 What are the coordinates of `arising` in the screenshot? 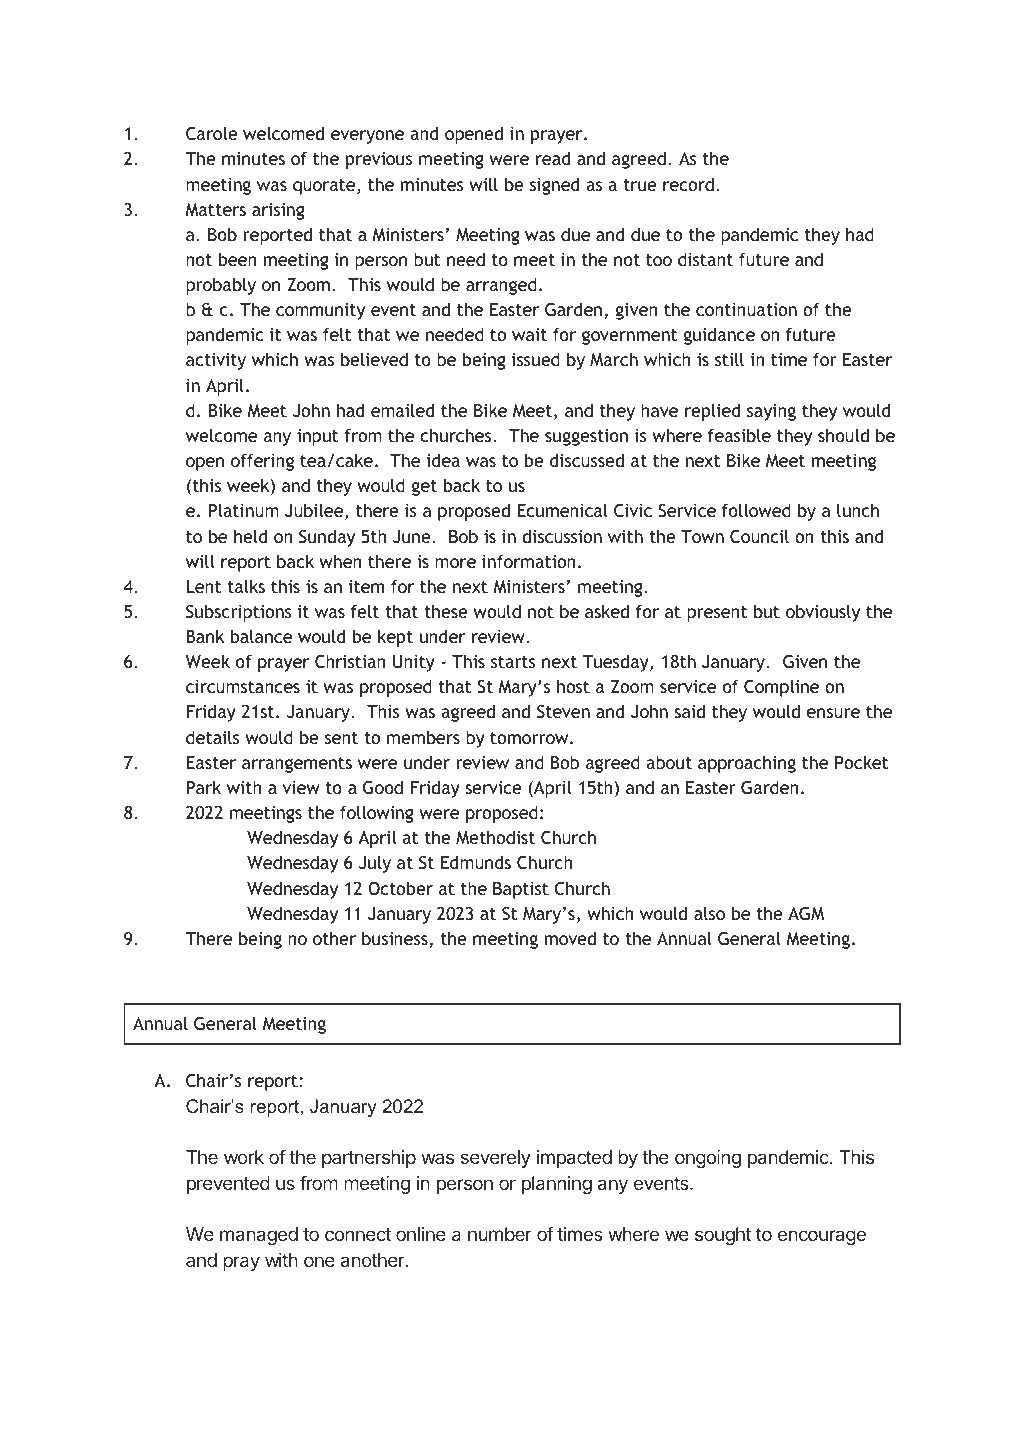 It's located at (278, 211).
